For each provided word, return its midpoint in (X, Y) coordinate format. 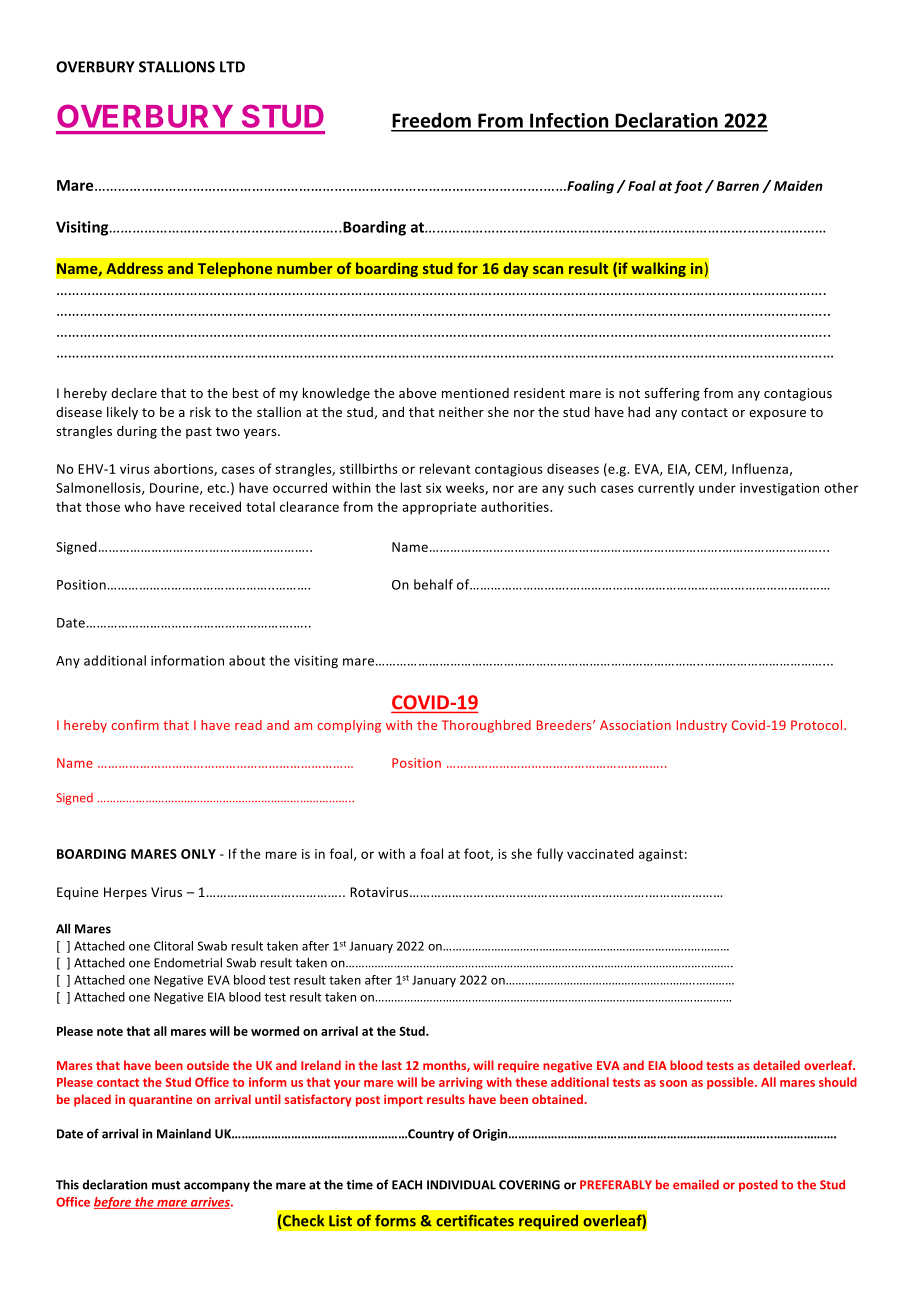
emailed (696, 1185)
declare (134, 393)
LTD (232, 67)
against (661, 855)
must (166, 1185)
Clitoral (173, 946)
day (516, 269)
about (247, 660)
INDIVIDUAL (461, 1185)
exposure (777, 415)
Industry (702, 726)
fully (550, 855)
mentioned (475, 393)
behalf (433, 584)
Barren (738, 186)
